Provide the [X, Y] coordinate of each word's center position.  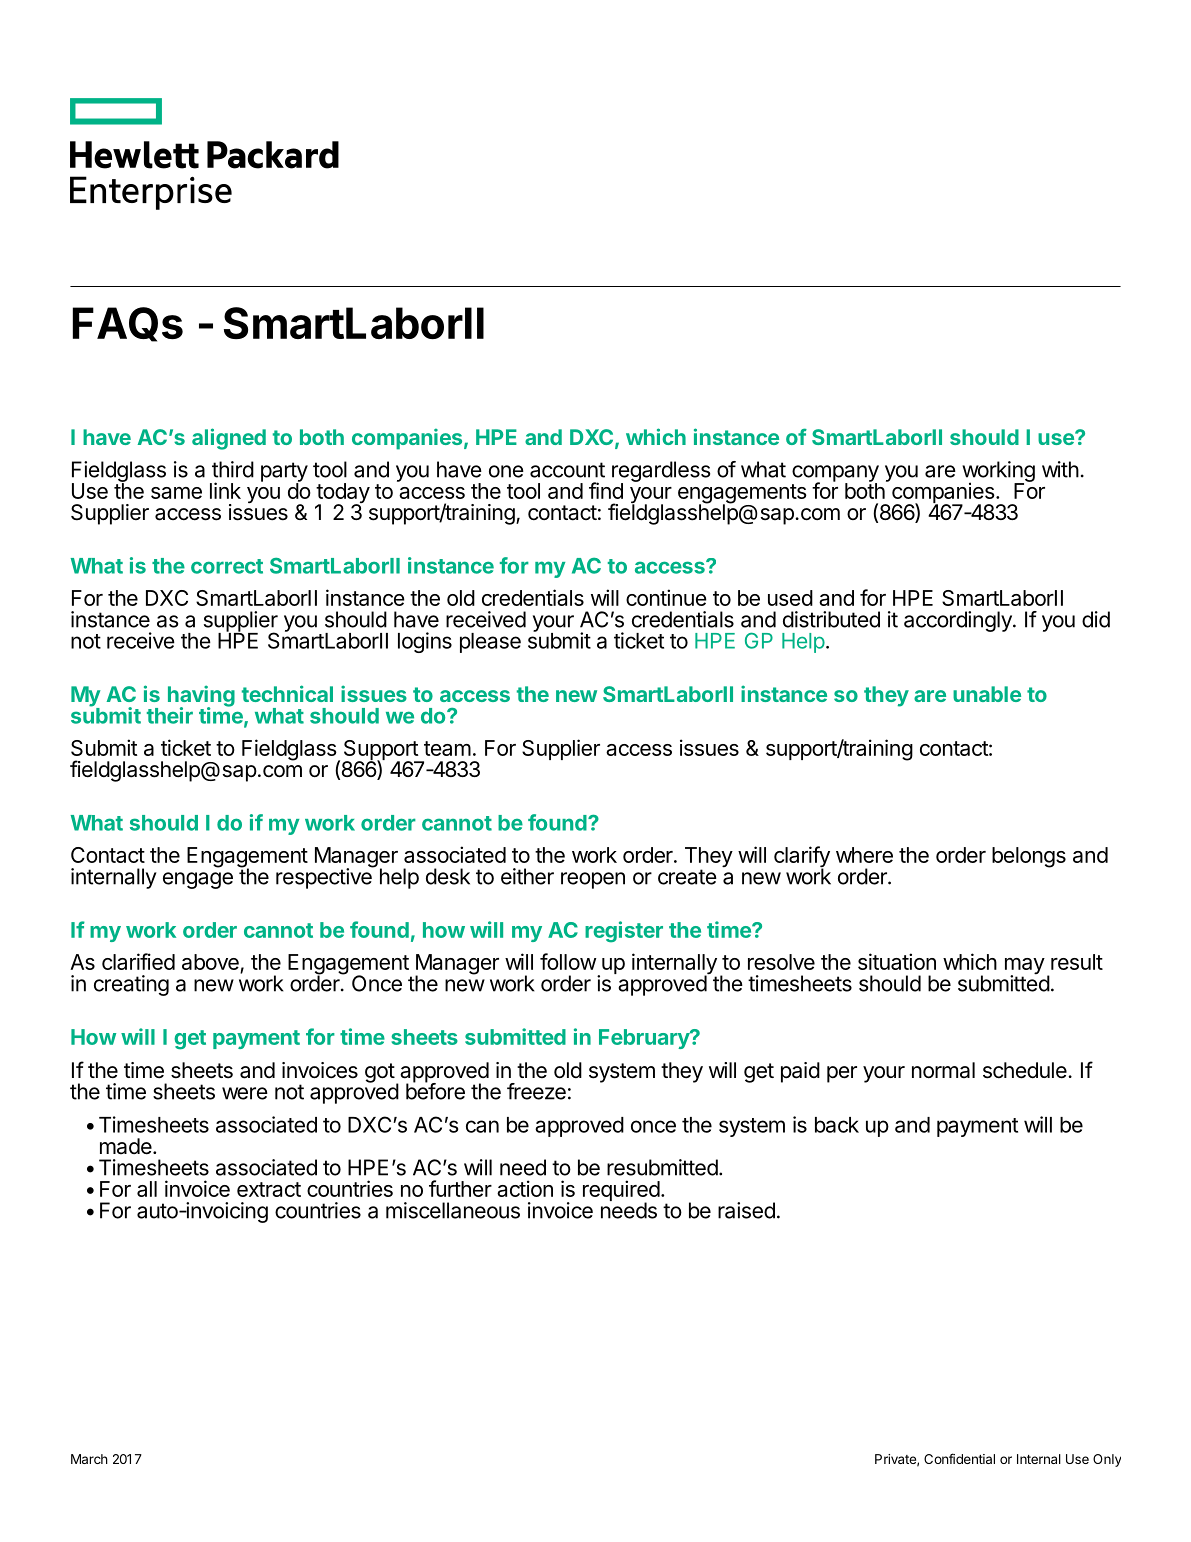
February [645, 1039]
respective [325, 877]
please [490, 643]
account [567, 470]
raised [746, 1210]
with [1060, 469]
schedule [1026, 1070]
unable [987, 694]
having [201, 697]
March [89, 1459]
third [233, 469]
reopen [593, 880]
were [245, 1093]
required [621, 1192]
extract [269, 1189]
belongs [1029, 857]
